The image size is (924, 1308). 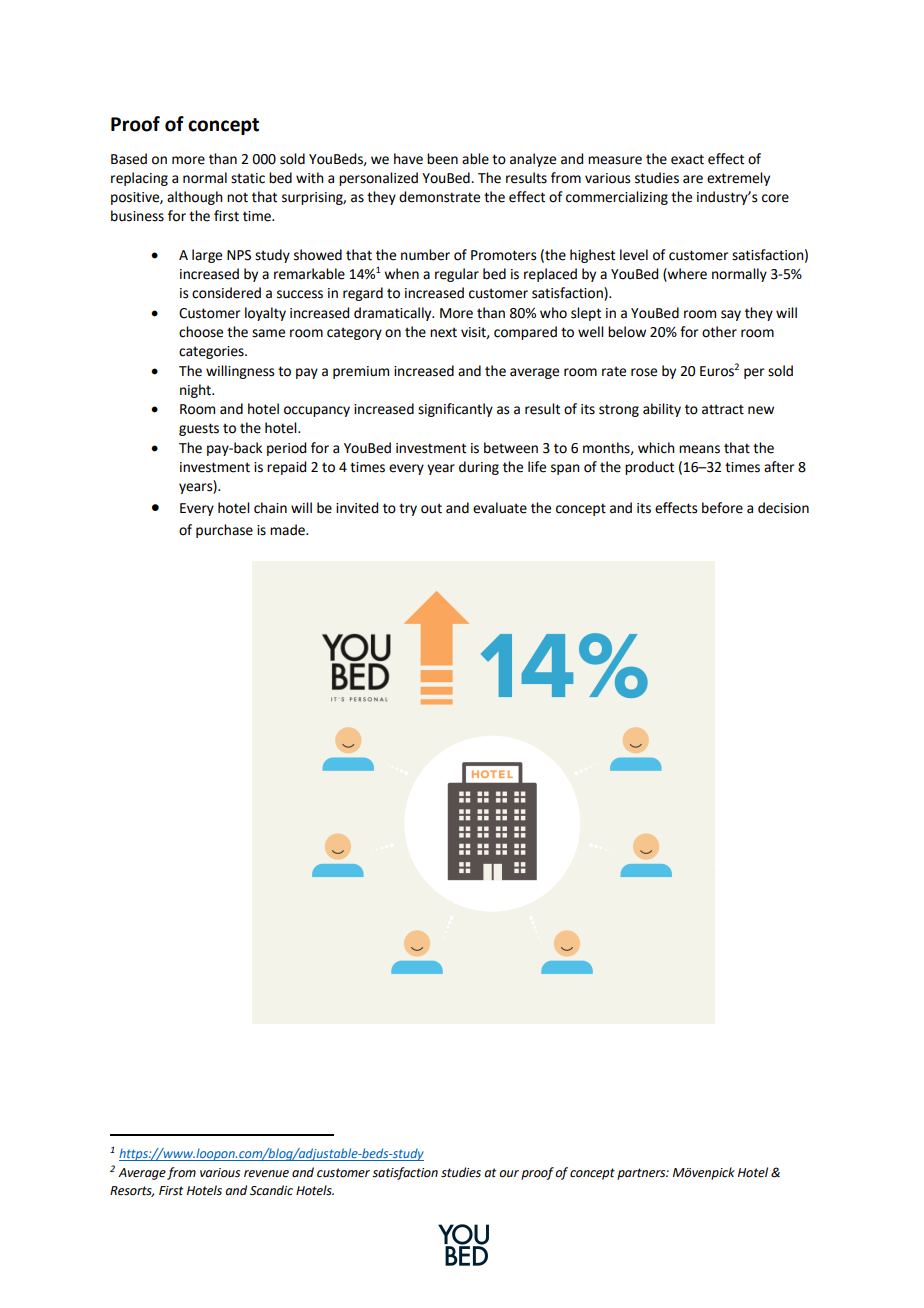 I want to click on made, so click(x=288, y=530).
